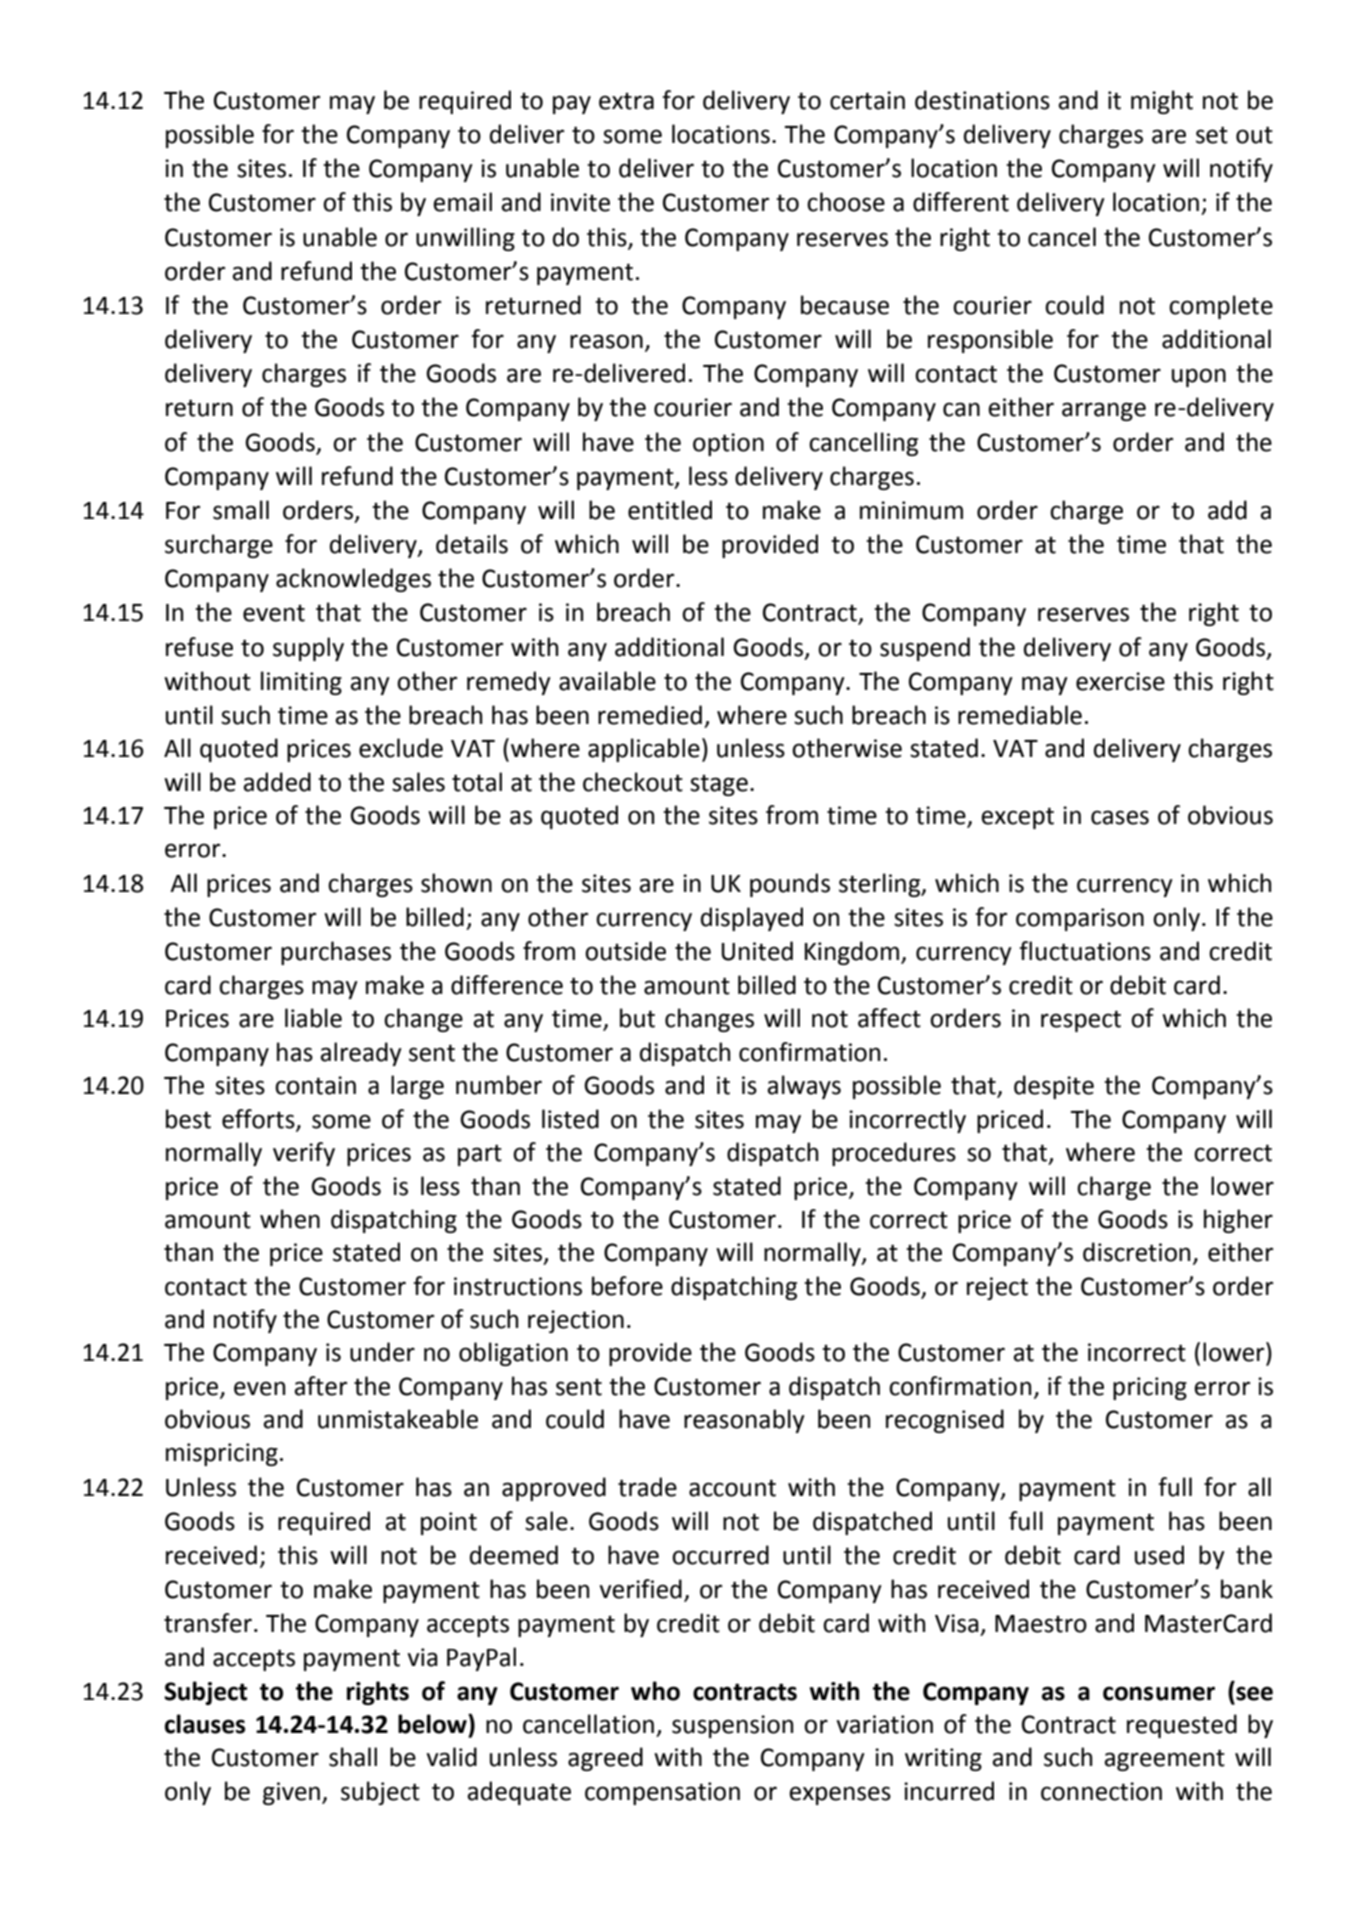  What do you see at coordinates (757, 951) in the screenshot?
I see `United` at bounding box center [757, 951].
